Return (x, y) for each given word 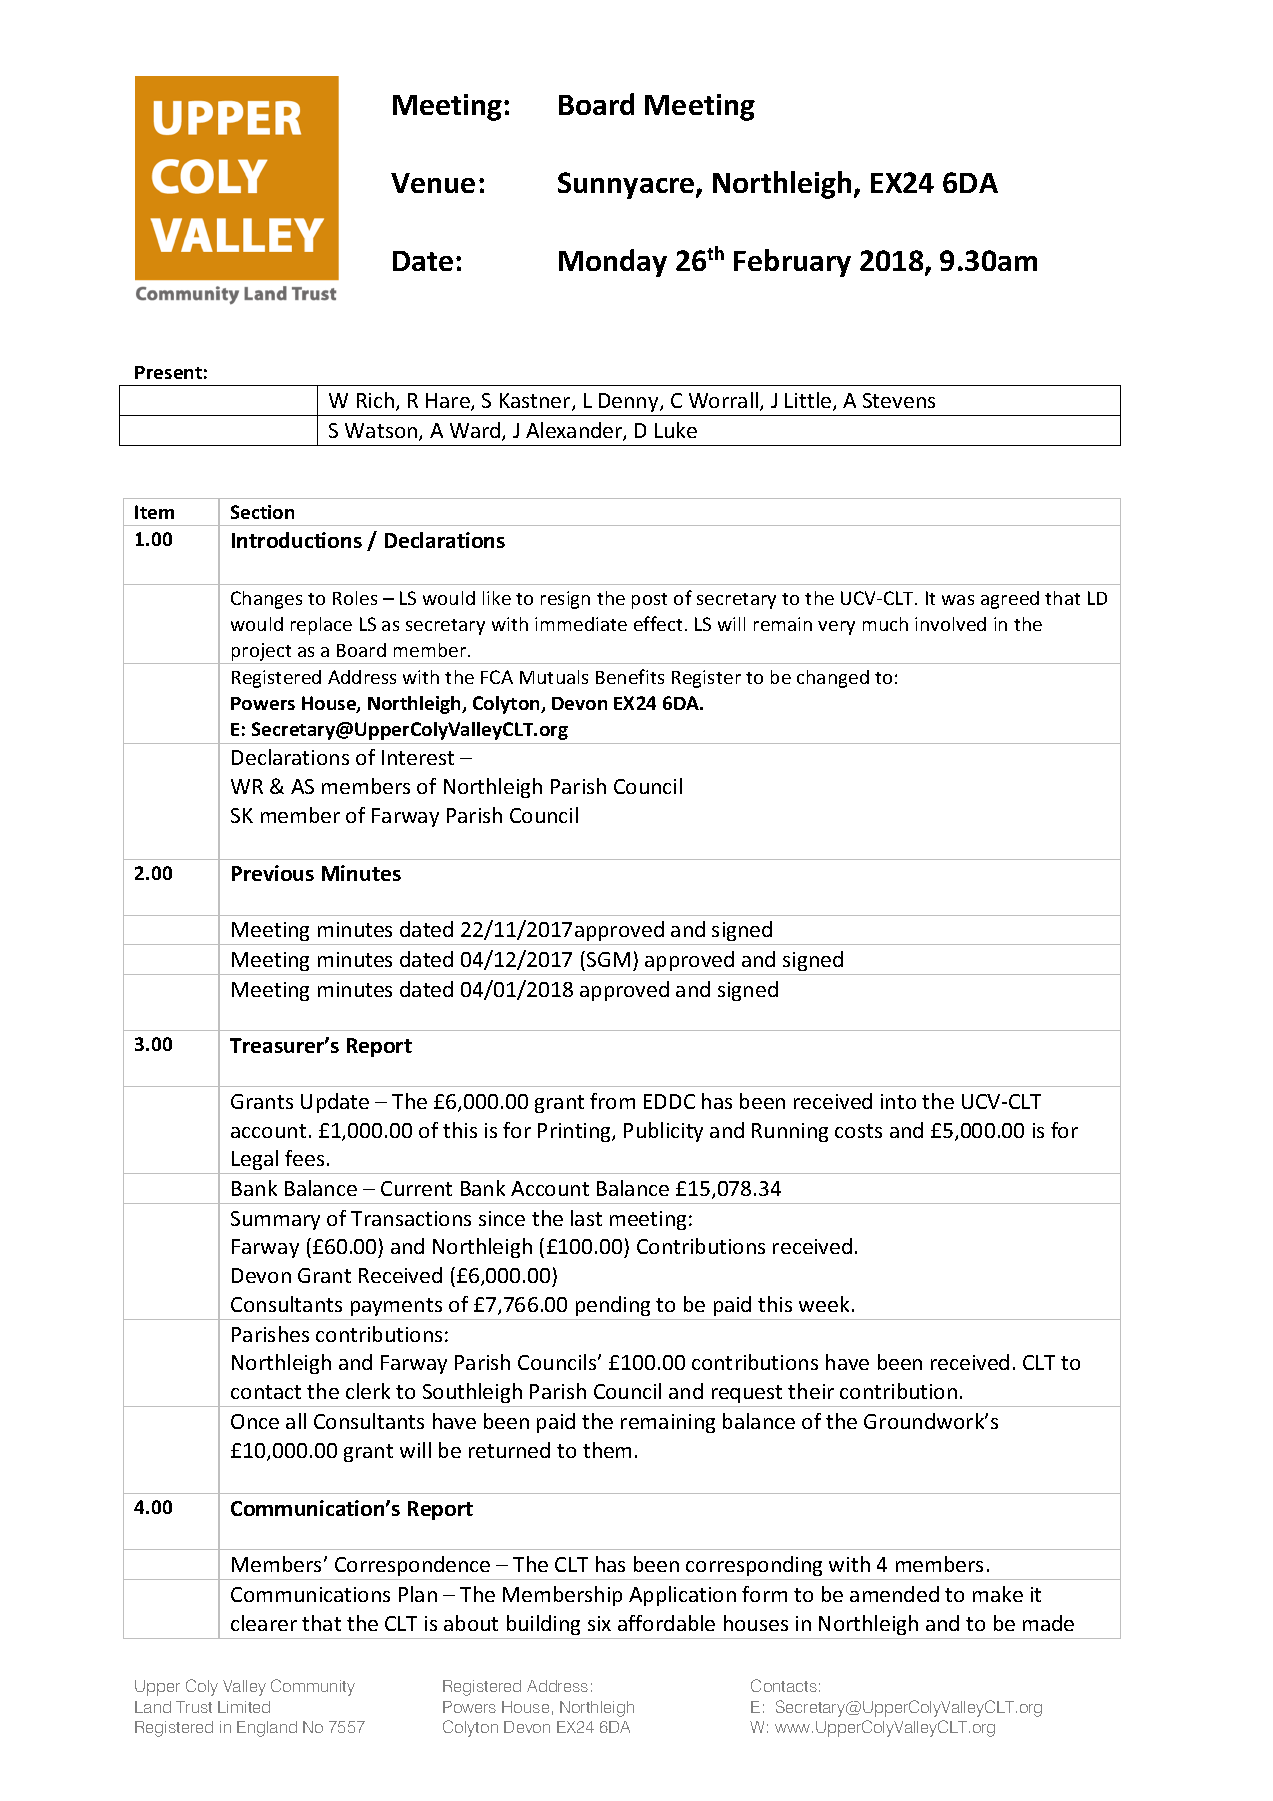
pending (613, 1306)
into (898, 1101)
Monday (613, 263)
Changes (266, 600)
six (599, 1623)
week (824, 1304)
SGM (608, 959)
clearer (264, 1623)
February (792, 263)
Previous (273, 873)
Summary (275, 1220)
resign (565, 600)
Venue (433, 183)
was (958, 600)
